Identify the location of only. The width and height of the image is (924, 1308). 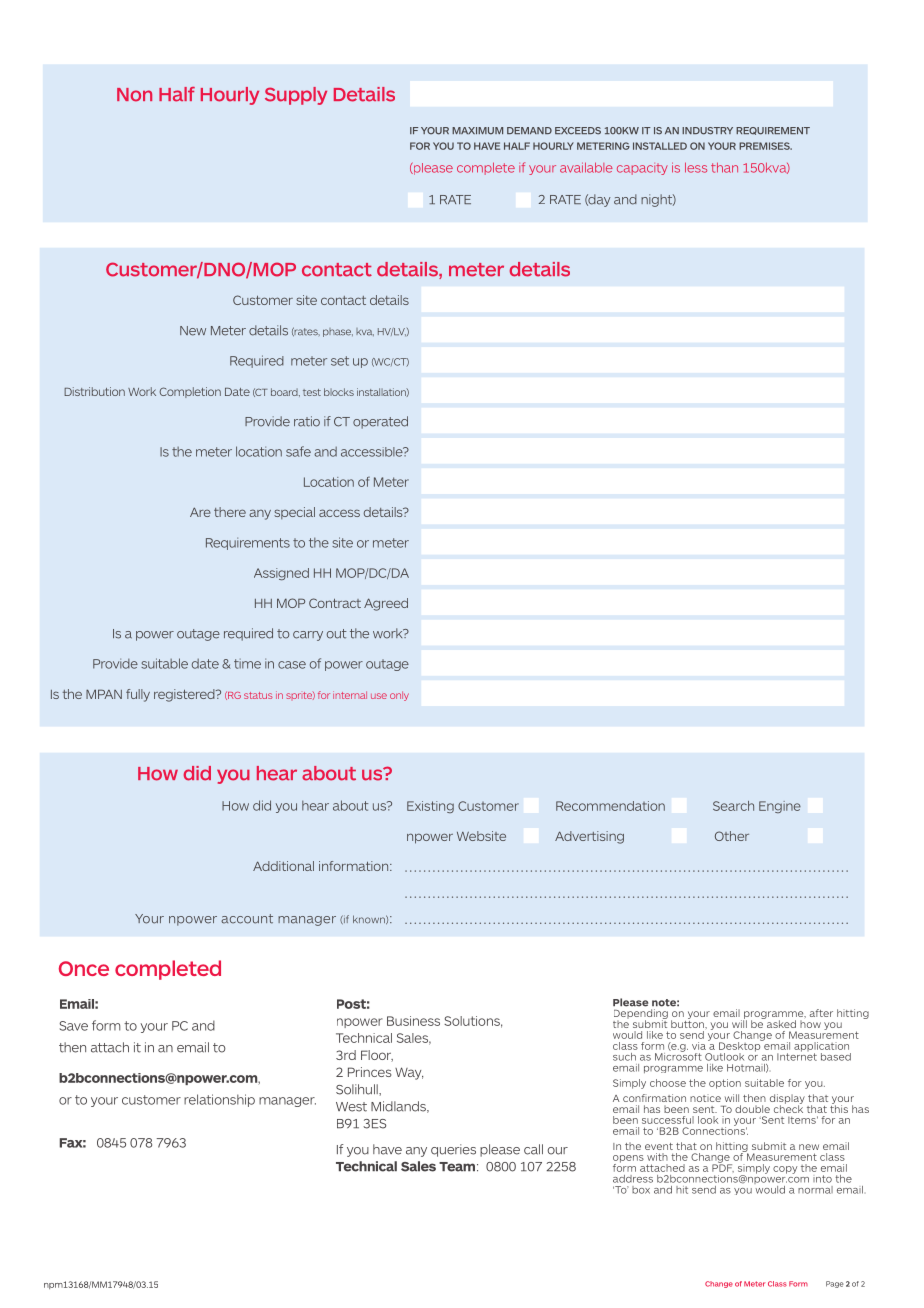
(399, 696).
